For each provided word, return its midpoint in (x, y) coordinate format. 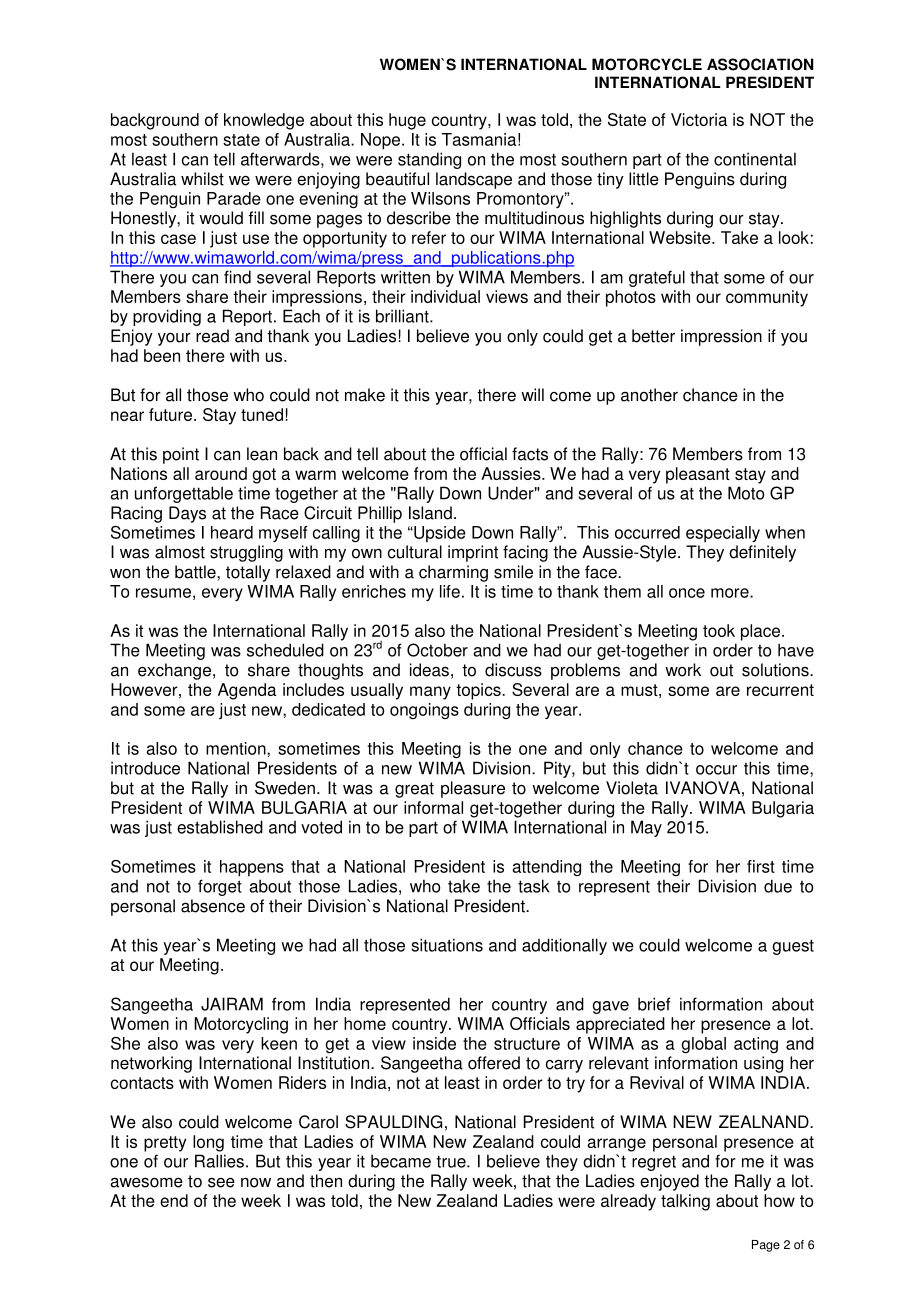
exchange (174, 671)
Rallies (219, 1161)
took (719, 630)
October (437, 650)
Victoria (699, 119)
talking (685, 1202)
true (452, 1161)
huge (407, 121)
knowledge (264, 121)
